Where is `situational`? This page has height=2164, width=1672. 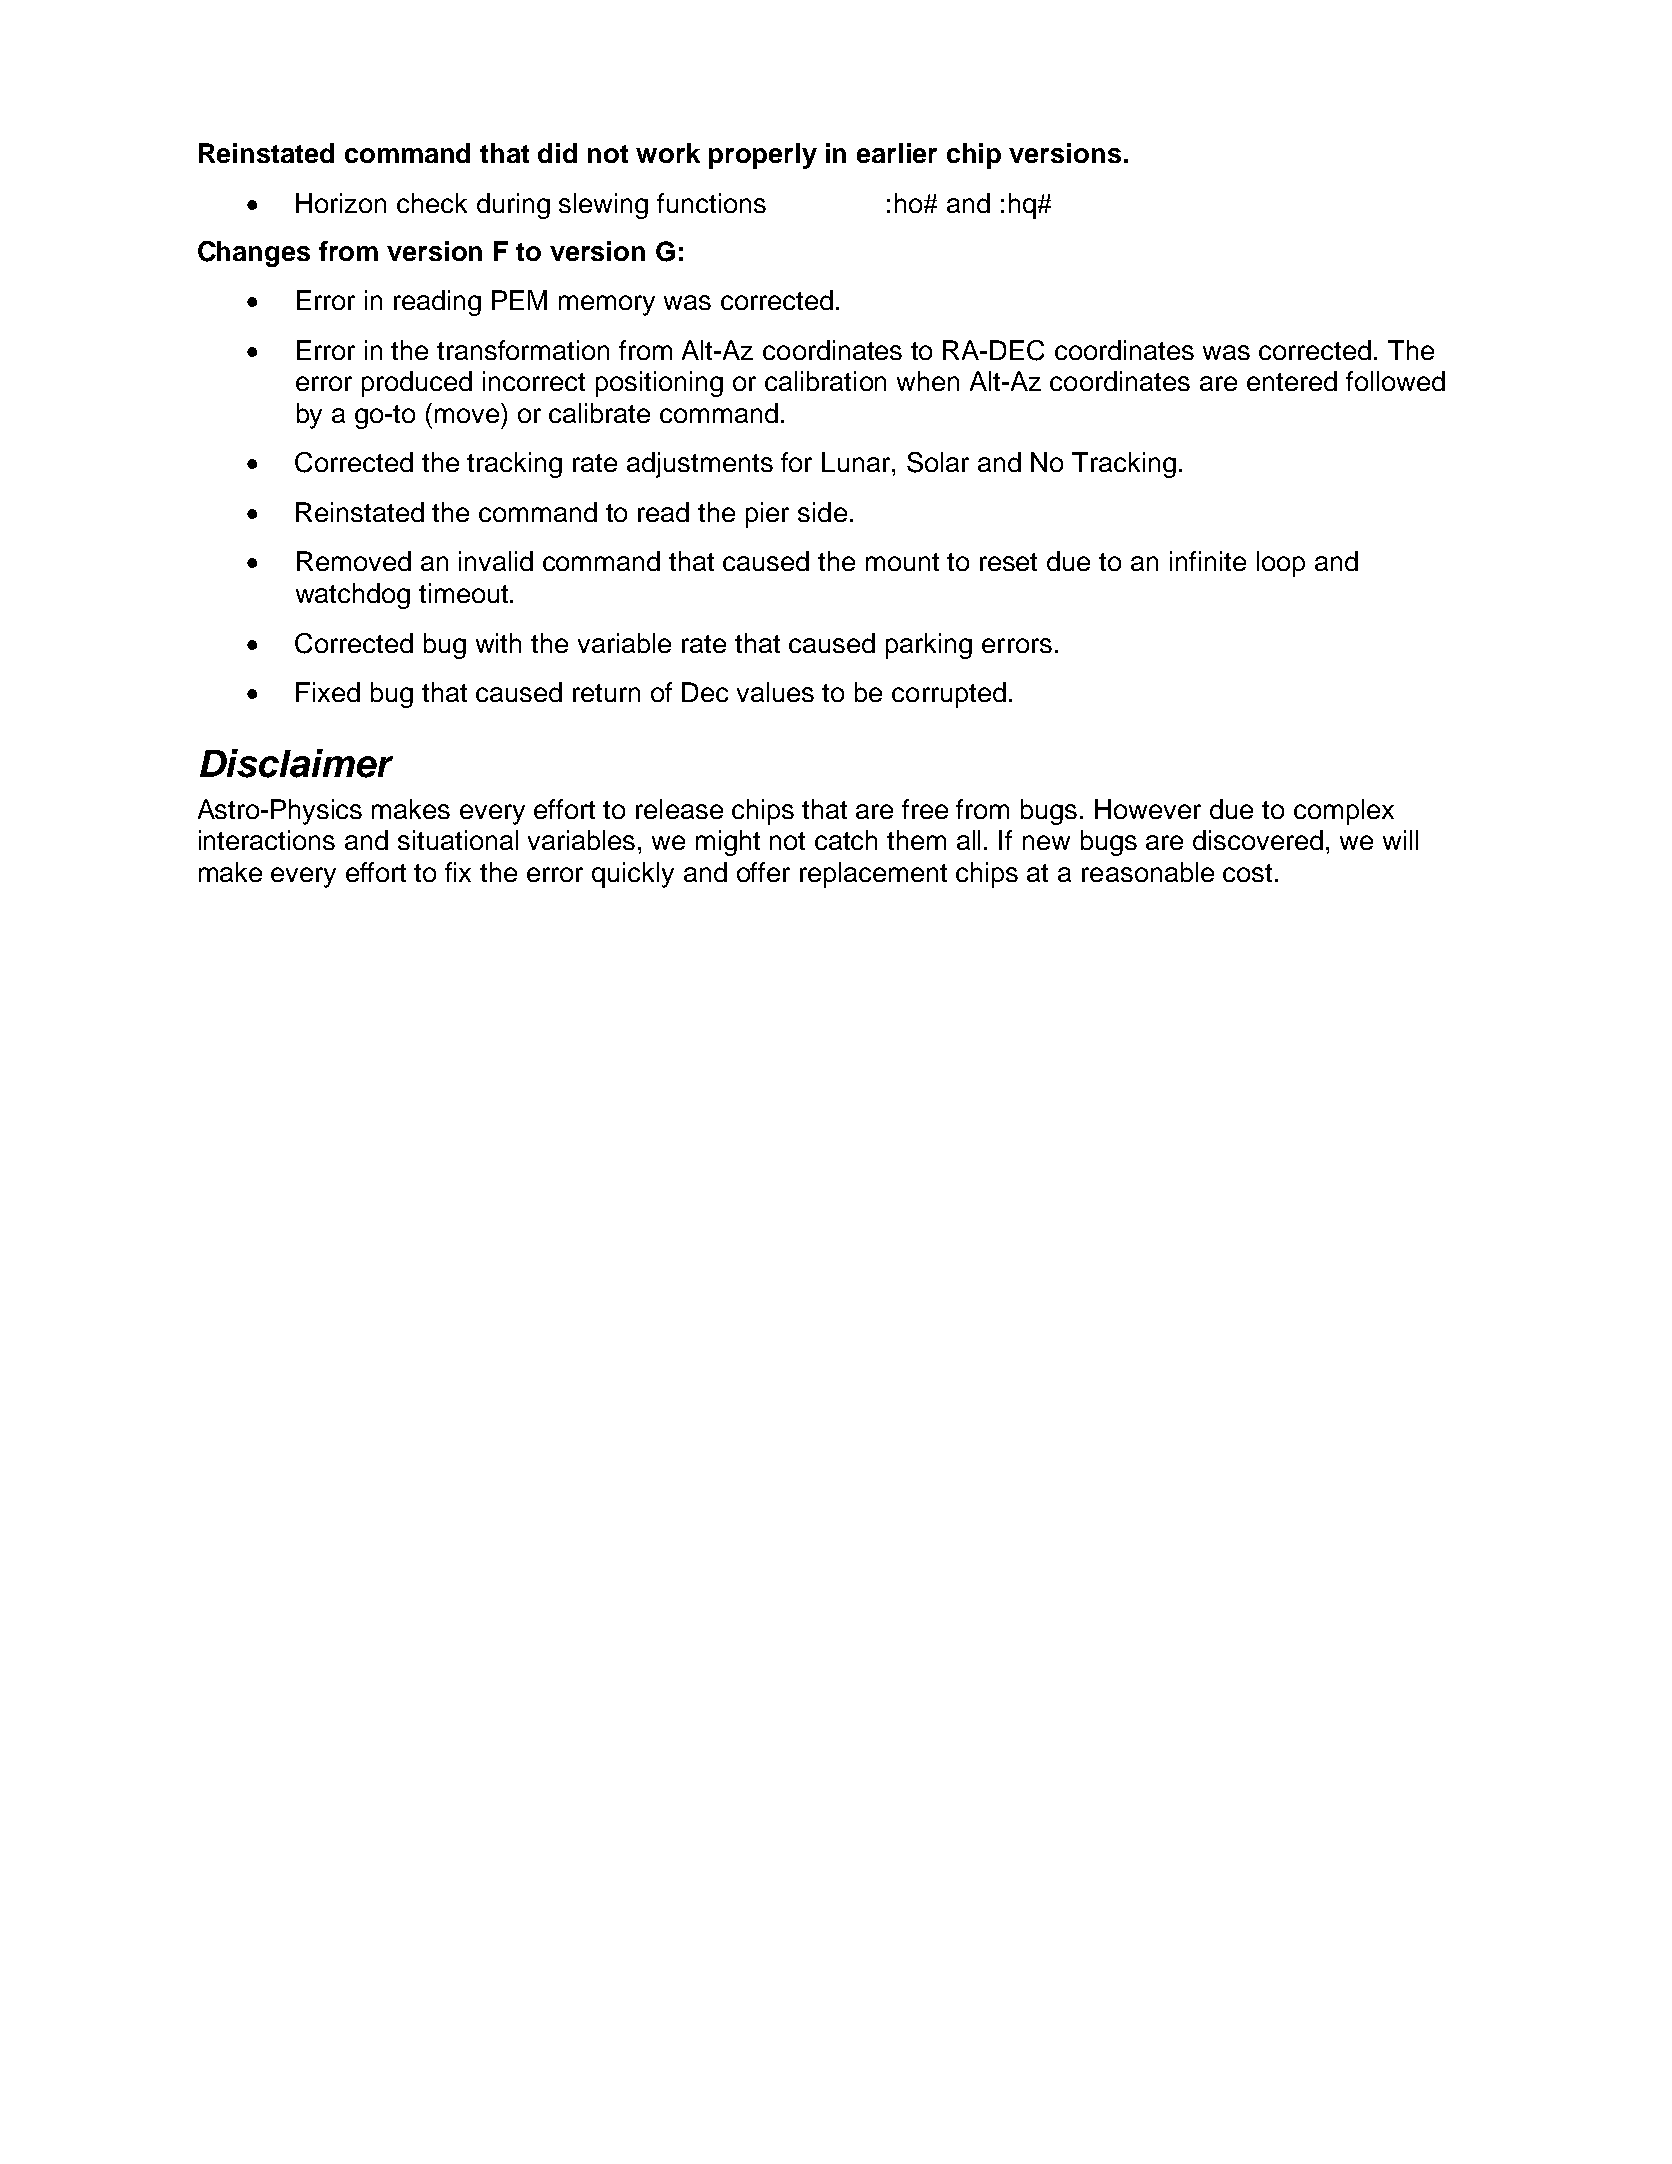
situational is located at coordinates (458, 840).
